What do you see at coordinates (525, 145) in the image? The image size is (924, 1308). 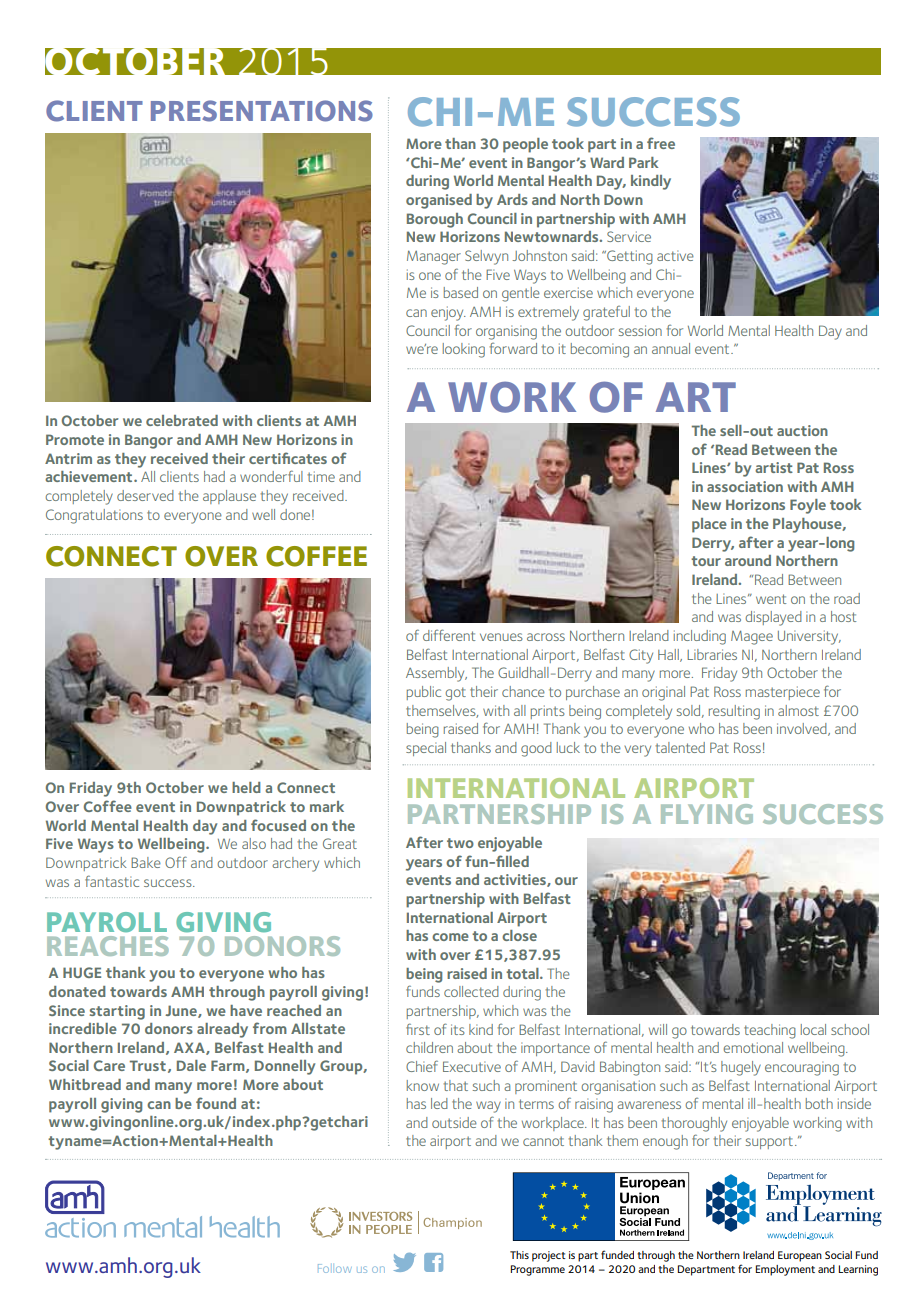 I see `people` at bounding box center [525, 145].
